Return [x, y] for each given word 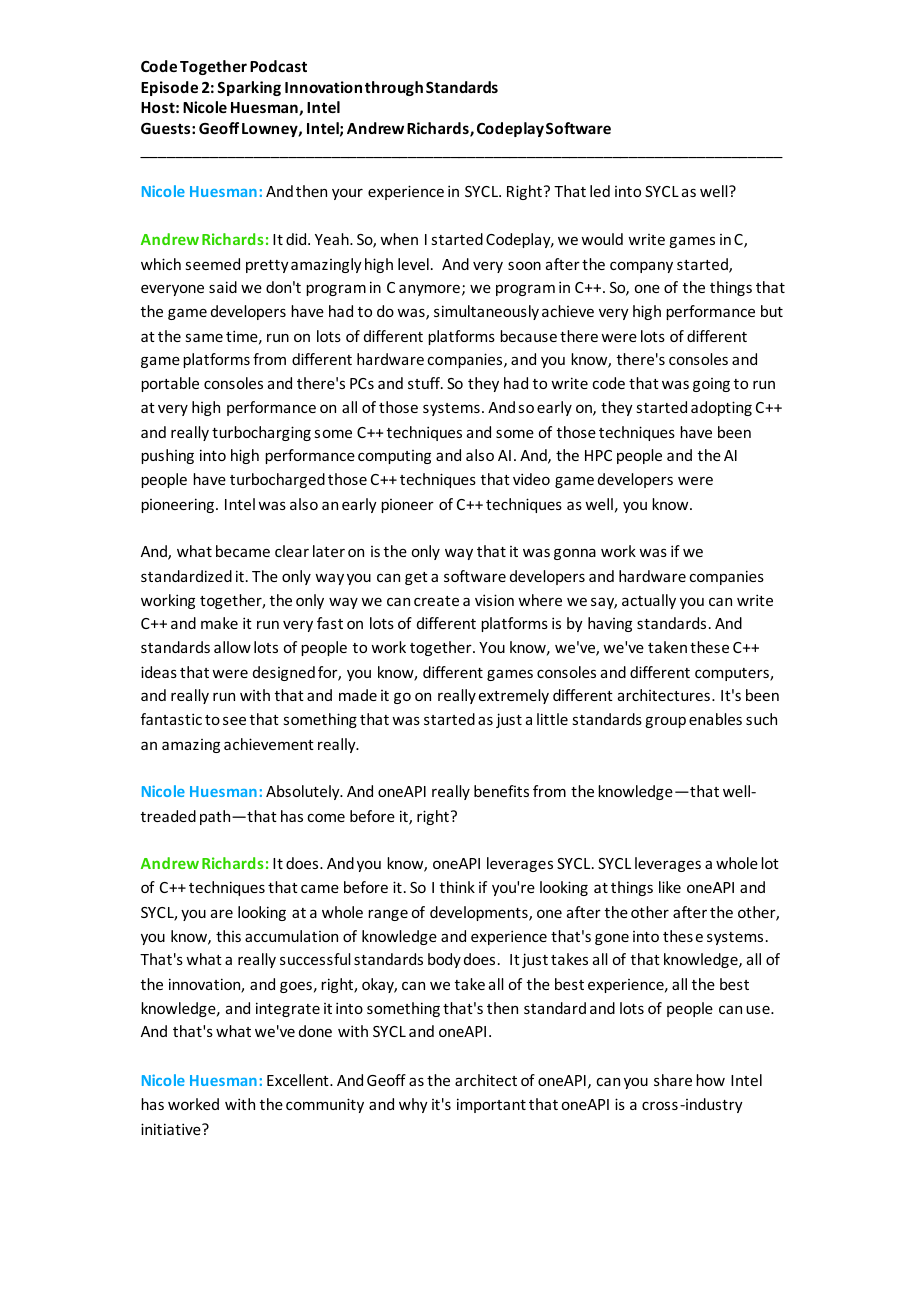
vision [494, 600]
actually [649, 601]
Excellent [299, 1080]
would [602, 239]
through [394, 88]
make [219, 623]
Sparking [249, 88]
